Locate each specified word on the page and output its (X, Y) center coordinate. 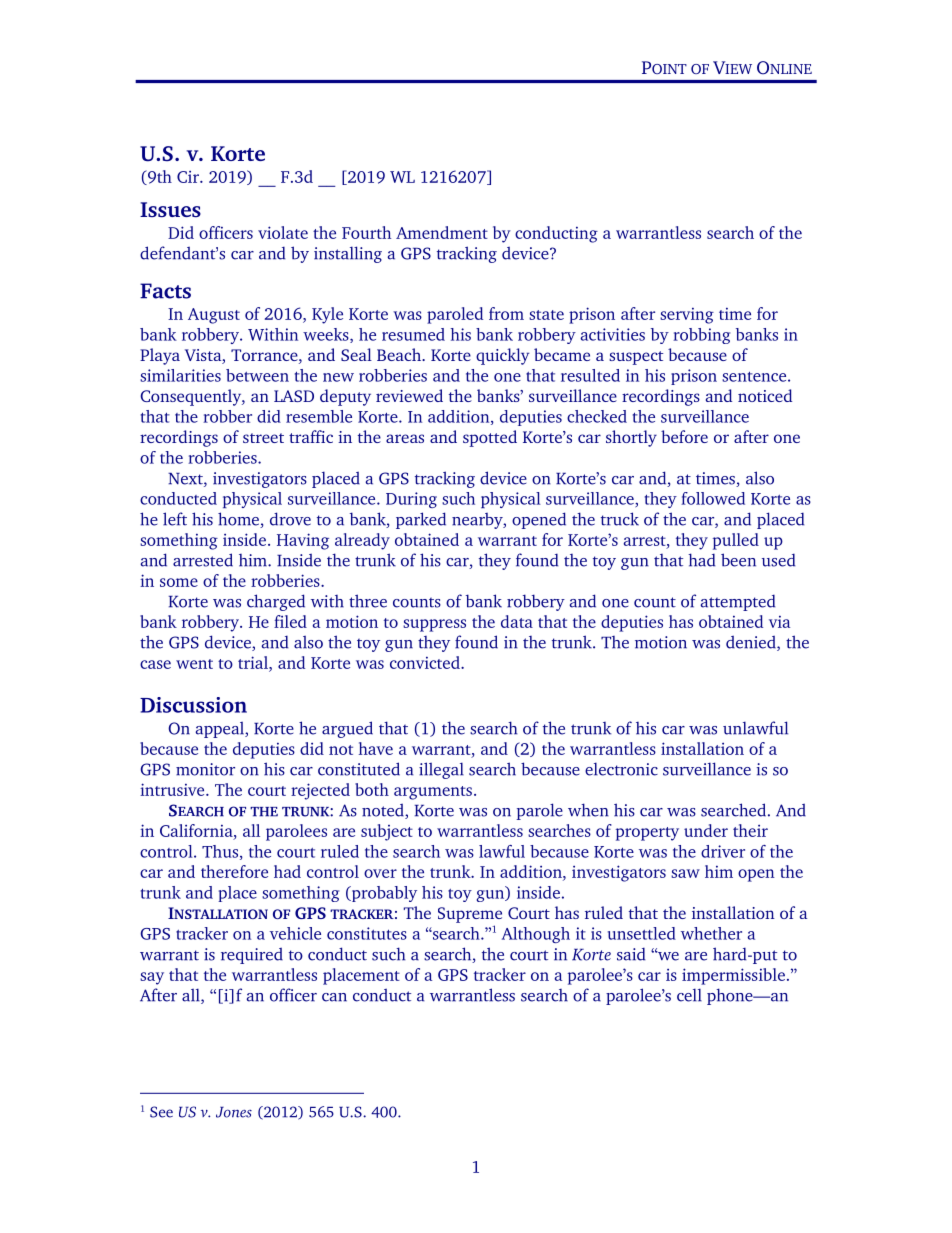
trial (254, 662)
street (263, 438)
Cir (189, 177)
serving (687, 316)
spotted (490, 438)
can (334, 997)
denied (752, 643)
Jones (234, 1112)
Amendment (442, 232)
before (684, 436)
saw (685, 873)
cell (689, 995)
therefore (234, 871)
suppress (434, 625)
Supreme (470, 915)
